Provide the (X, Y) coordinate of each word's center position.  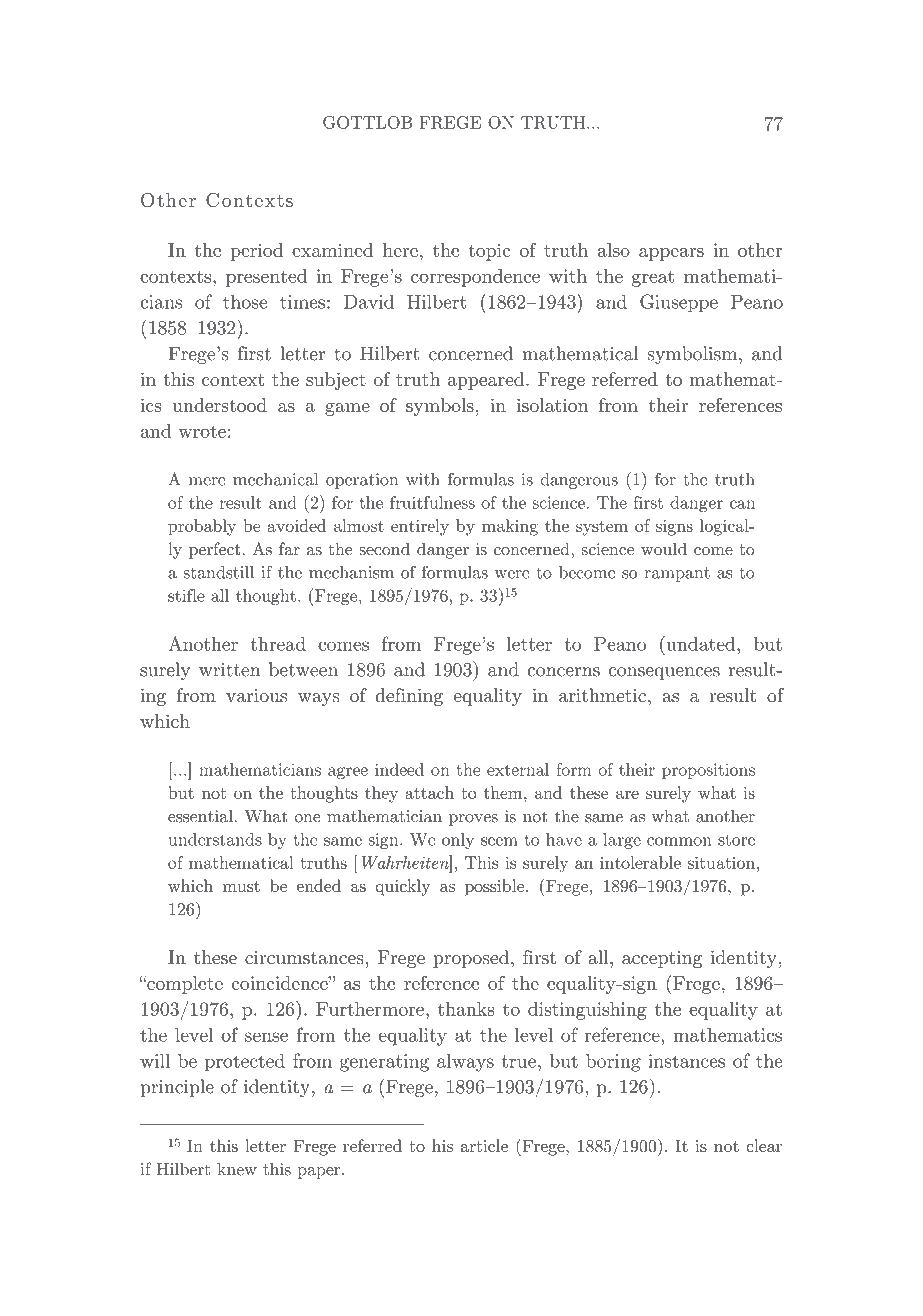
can (742, 504)
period (256, 252)
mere (207, 481)
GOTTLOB (367, 122)
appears (671, 254)
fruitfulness (432, 502)
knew (237, 1169)
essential (201, 816)
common (679, 841)
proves (473, 820)
